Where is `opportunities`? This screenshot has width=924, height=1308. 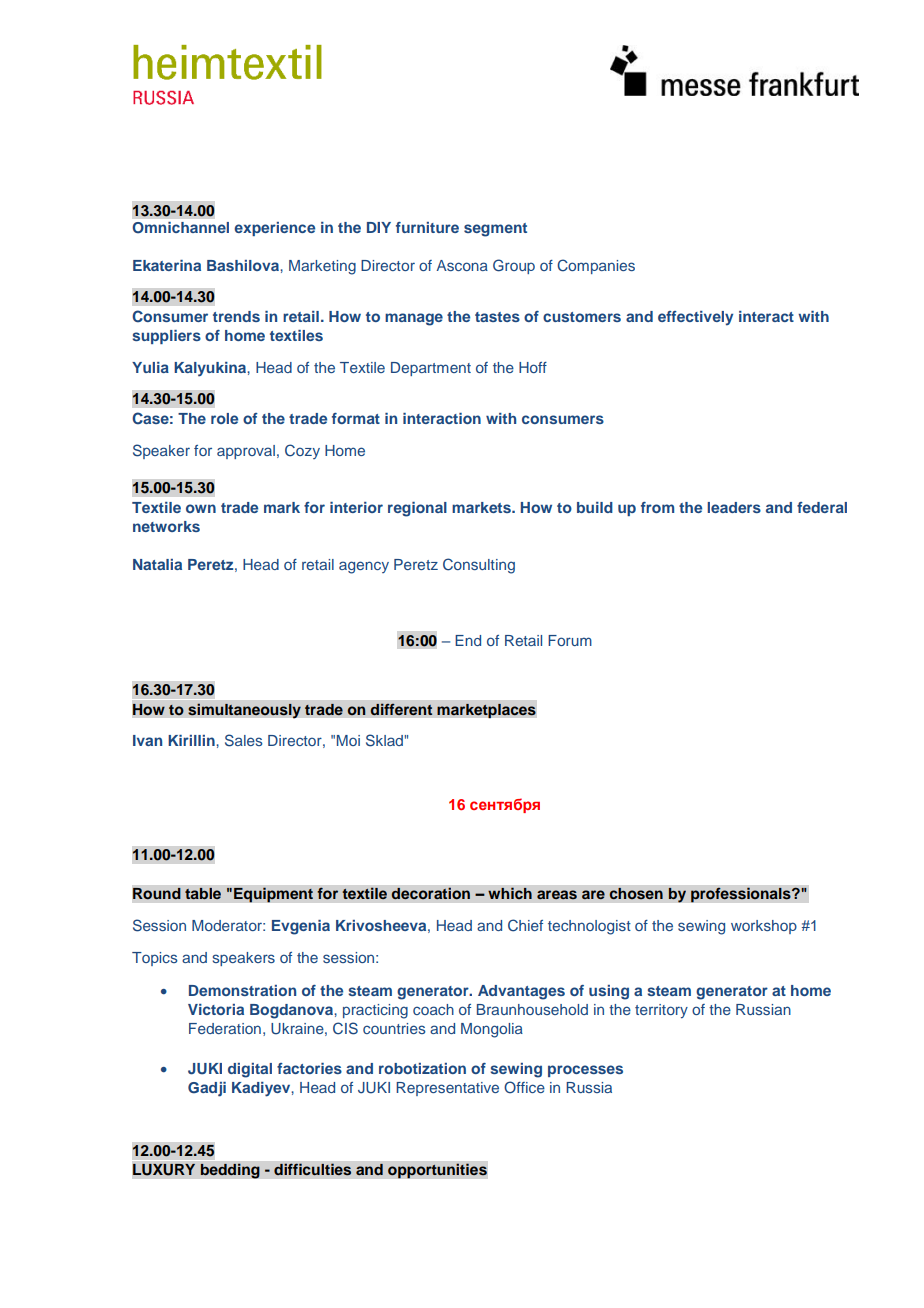
opportunities is located at coordinates (437, 1171).
